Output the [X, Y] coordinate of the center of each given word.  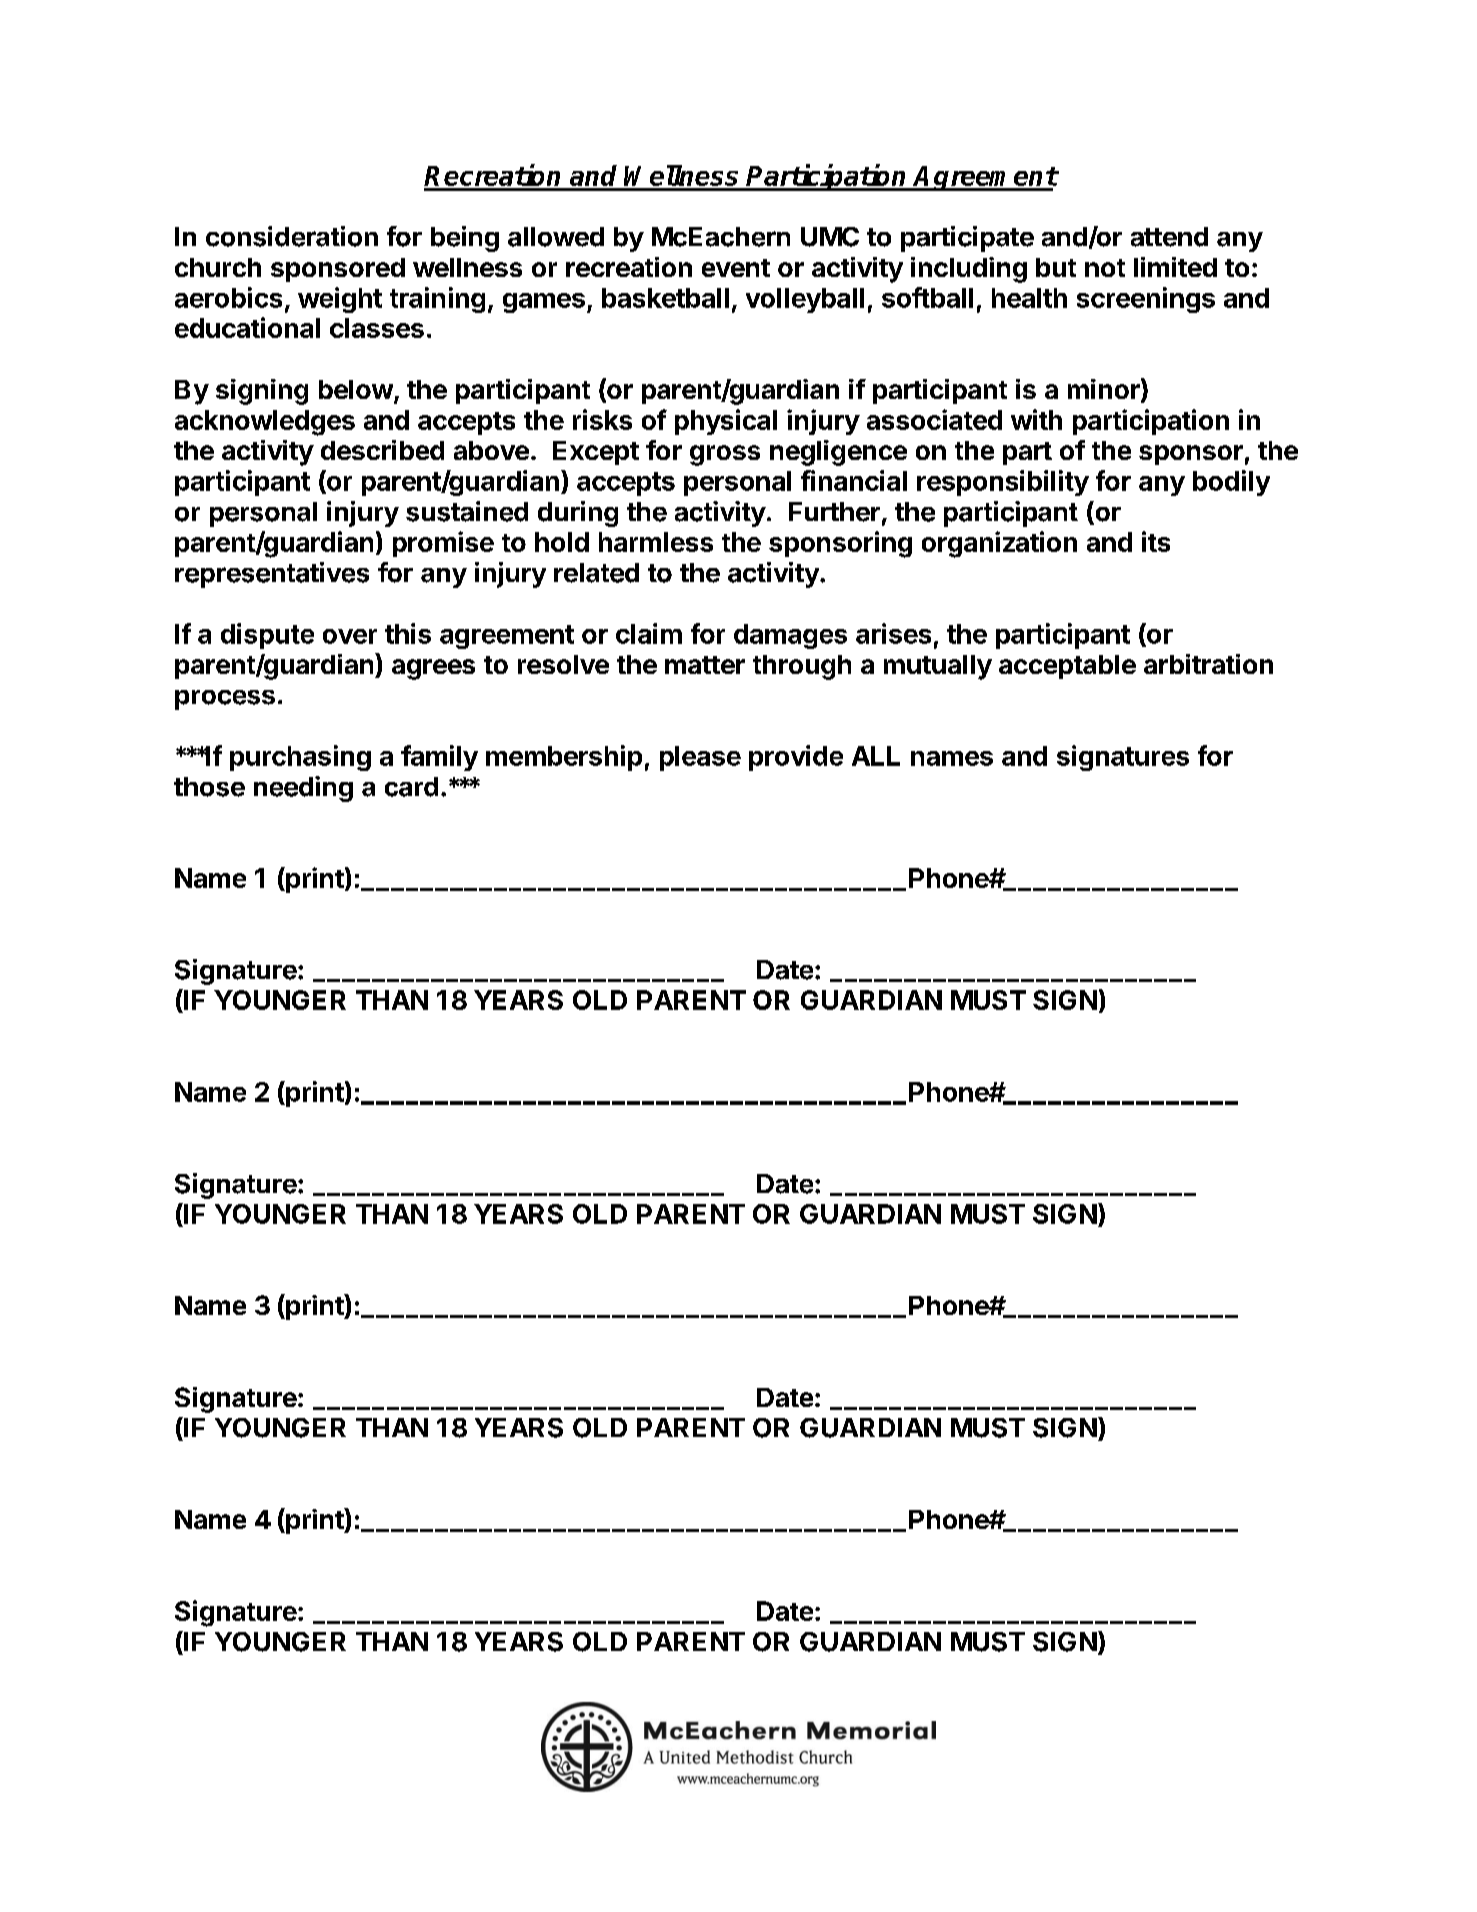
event [736, 268]
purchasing [300, 758]
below [356, 389]
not [1105, 268]
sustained [467, 511]
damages [790, 636]
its [1156, 541]
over [350, 636]
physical [726, 422]
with [1036, 419]
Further [834, 512]
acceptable [1067, 667]
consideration [292, 236]
